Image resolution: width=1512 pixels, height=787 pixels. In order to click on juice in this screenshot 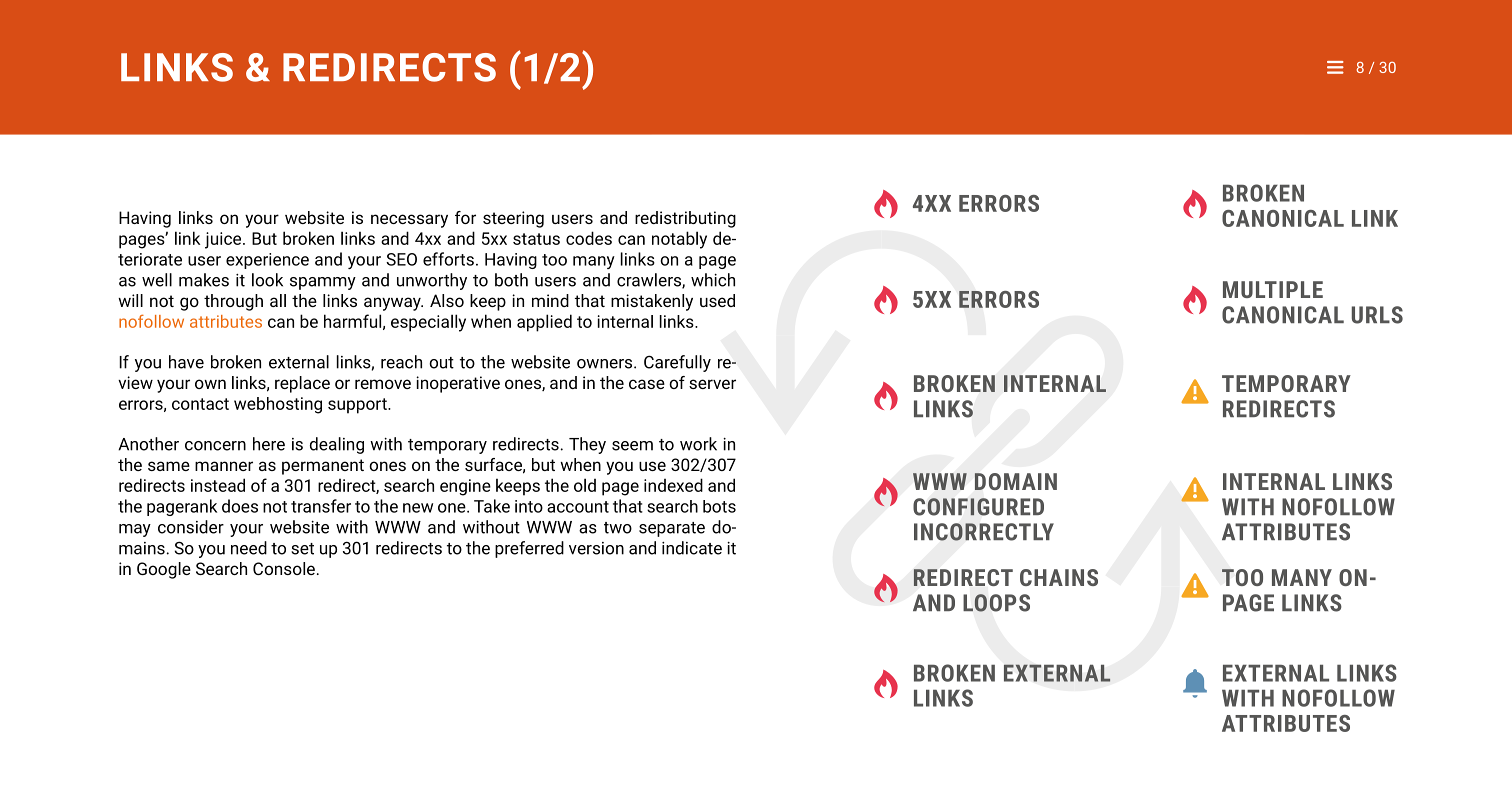, I will do `click(223, 240)`.
